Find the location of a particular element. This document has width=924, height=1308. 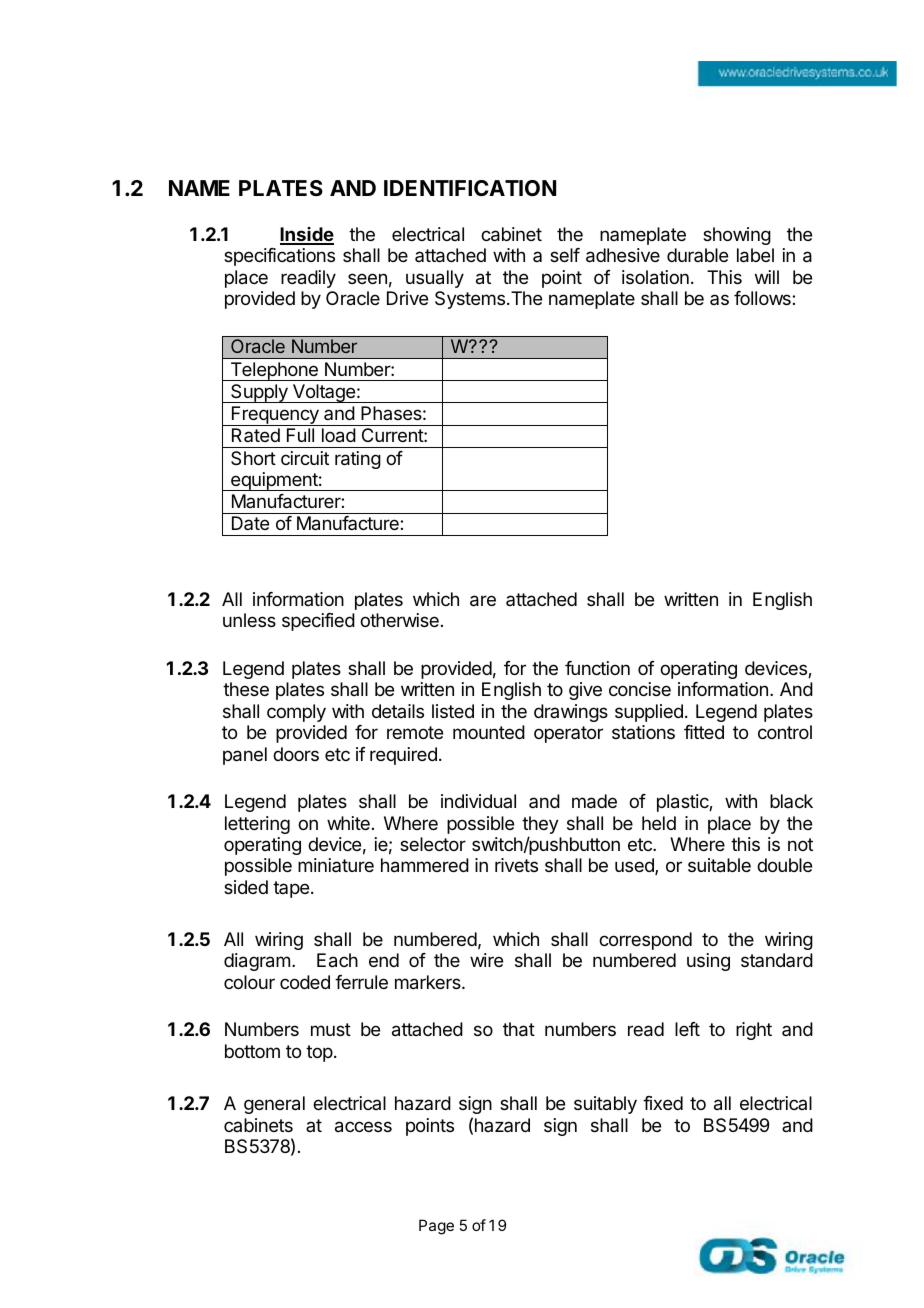

self is located at coordinates (565, 255).
